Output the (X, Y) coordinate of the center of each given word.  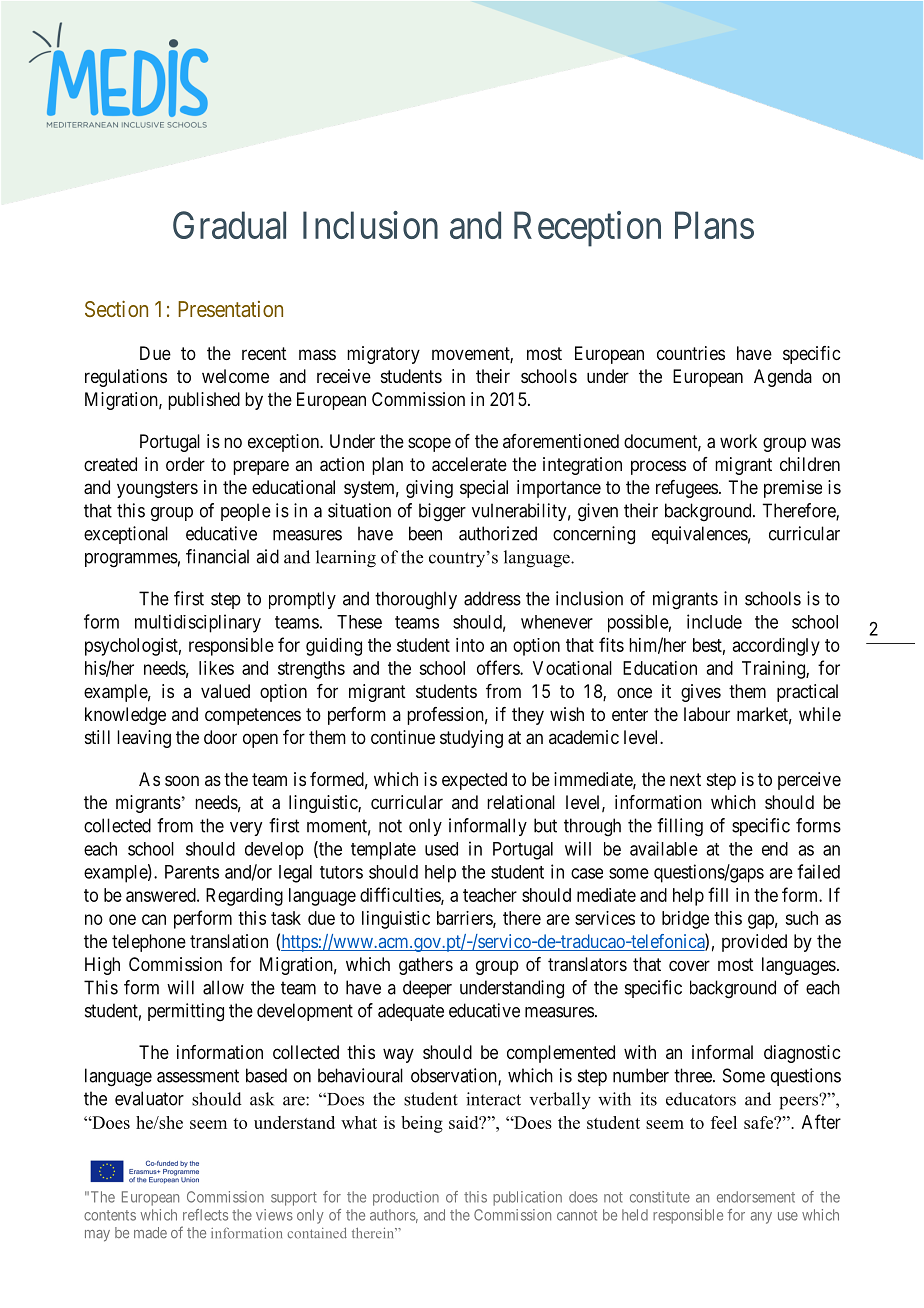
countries (691, 353)
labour (707, 714)
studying (471, 739)
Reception (587, 229)
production (406, 1198)
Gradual (229, 225)
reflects (205, 1215)
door (220, 737)
